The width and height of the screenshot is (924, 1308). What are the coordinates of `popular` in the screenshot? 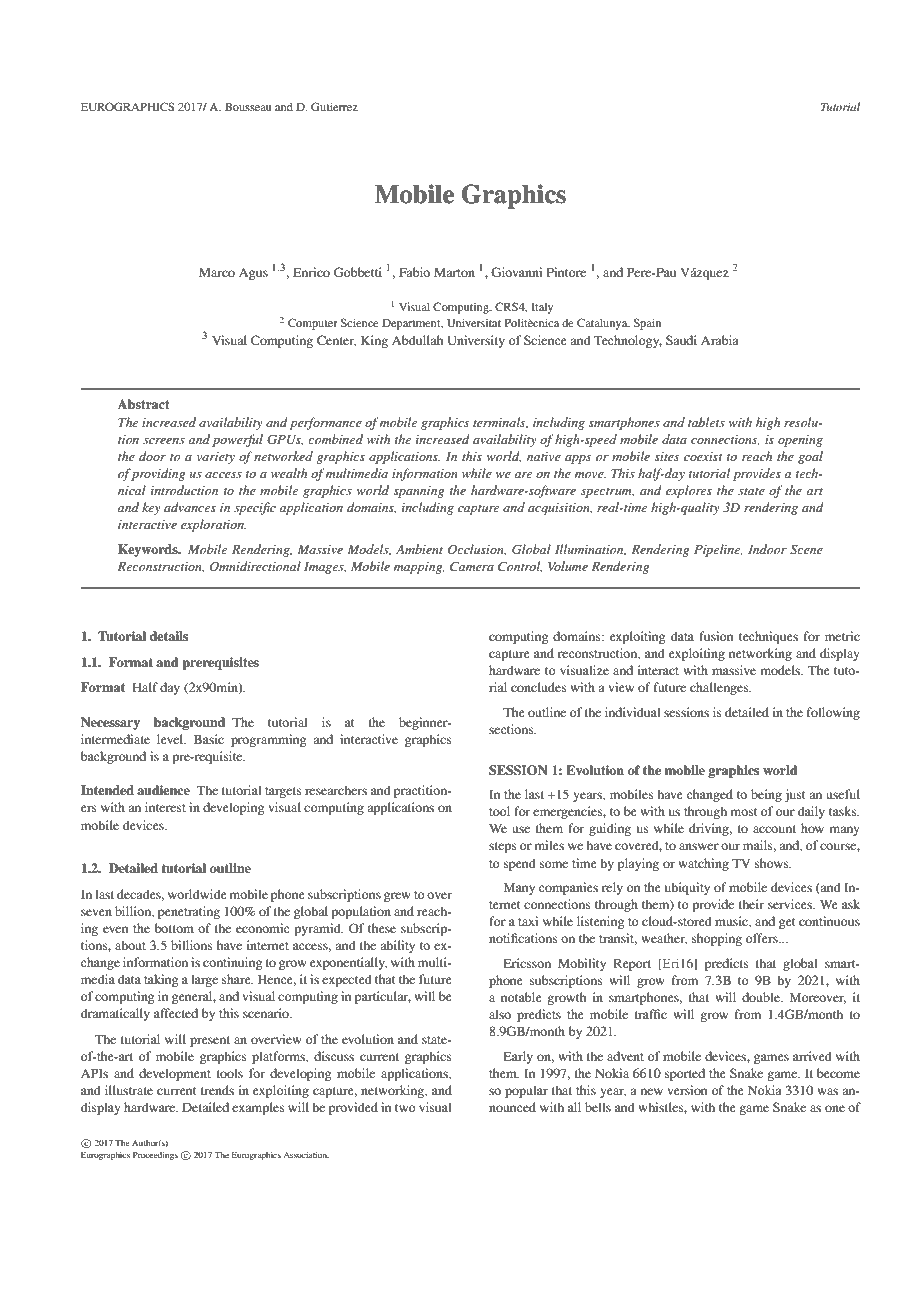 It's located at (526, 1091).
